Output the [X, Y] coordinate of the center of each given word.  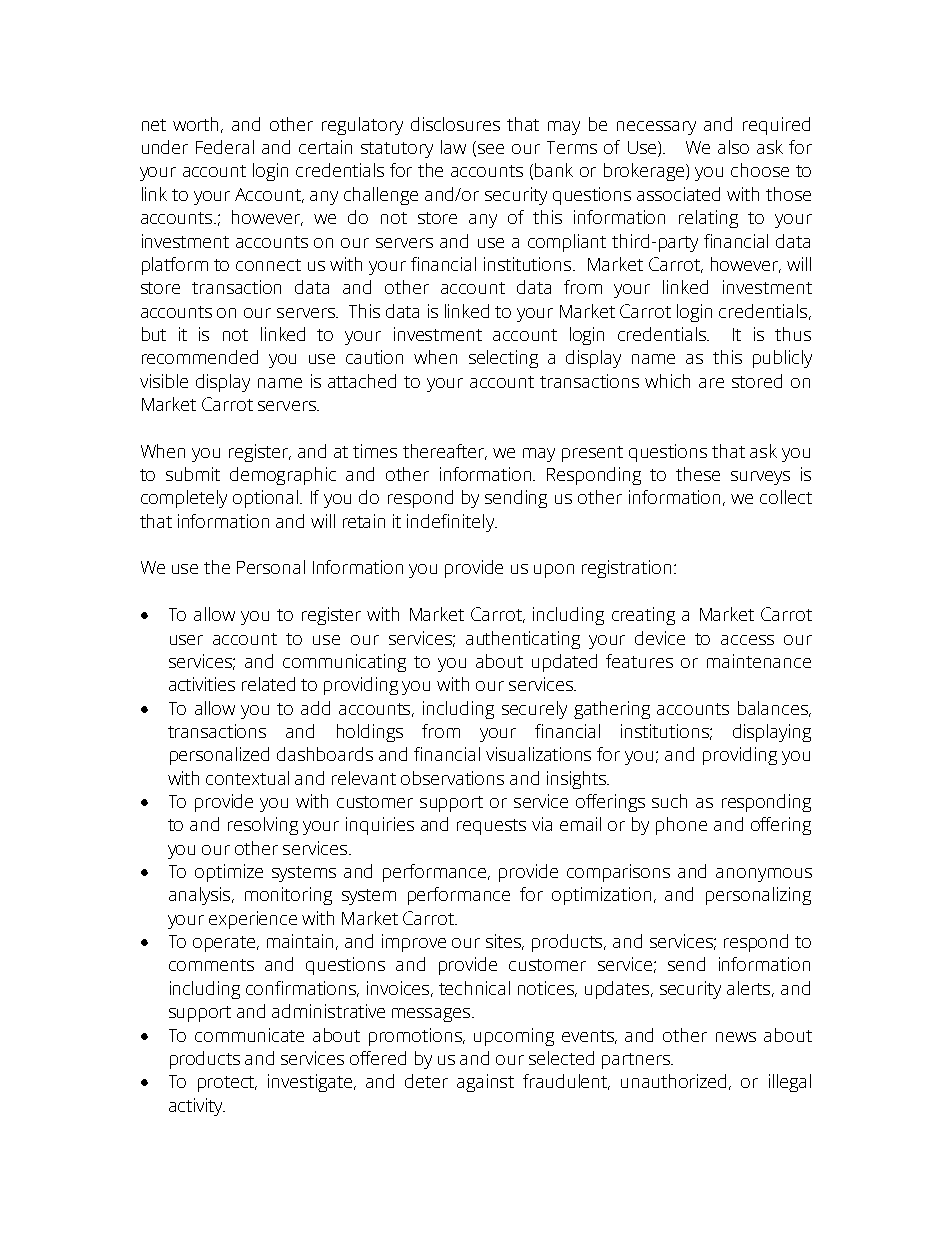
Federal [225, 147]
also [733, 147]
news [736, 1037]
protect [227, 1084]
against [485, 1083]
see [489, 150]
